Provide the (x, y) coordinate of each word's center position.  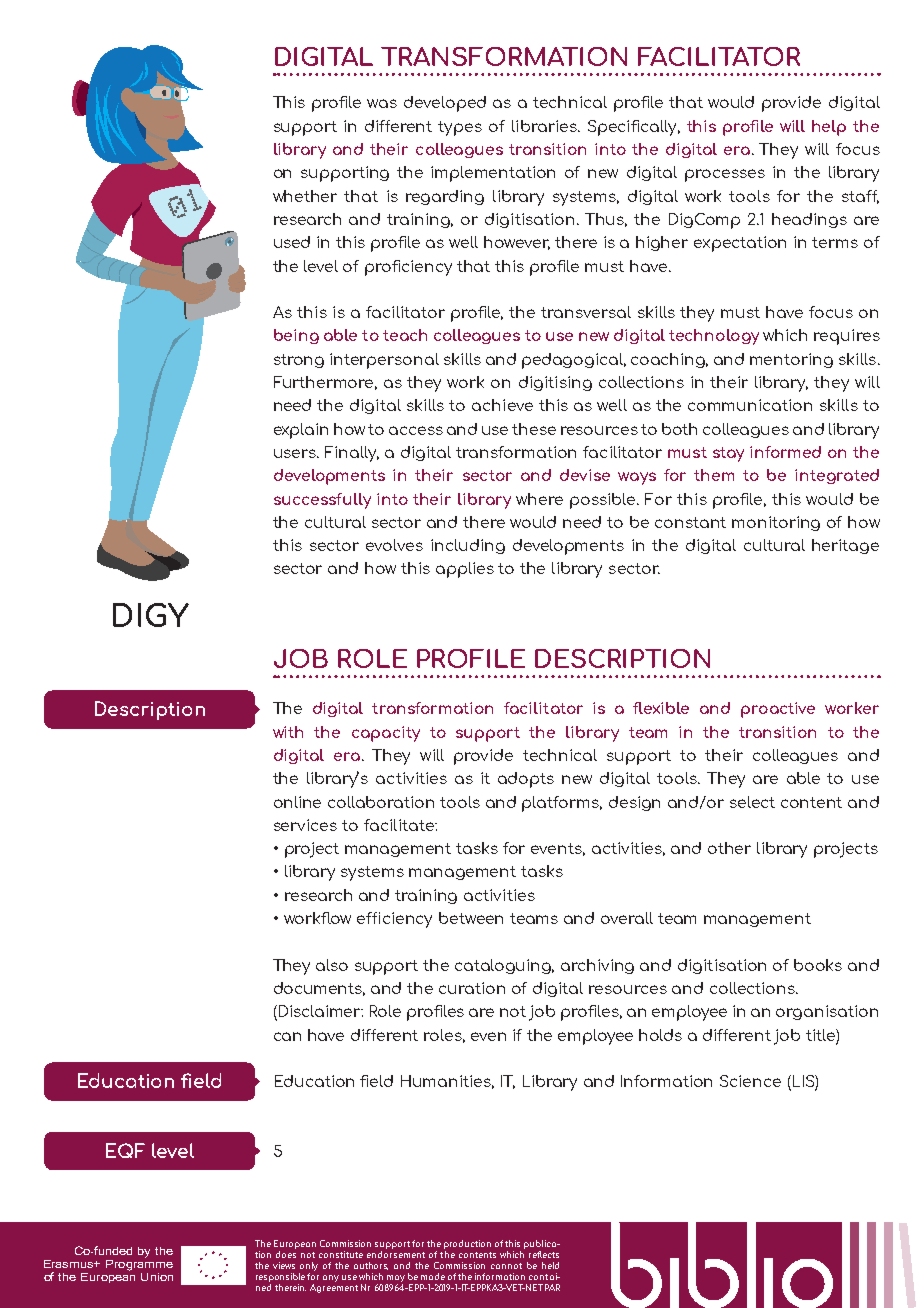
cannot (506, 1266)
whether (305, 196)
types (460, 128)
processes (725, 175)
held (550, 1265)
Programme (139, 1265)
